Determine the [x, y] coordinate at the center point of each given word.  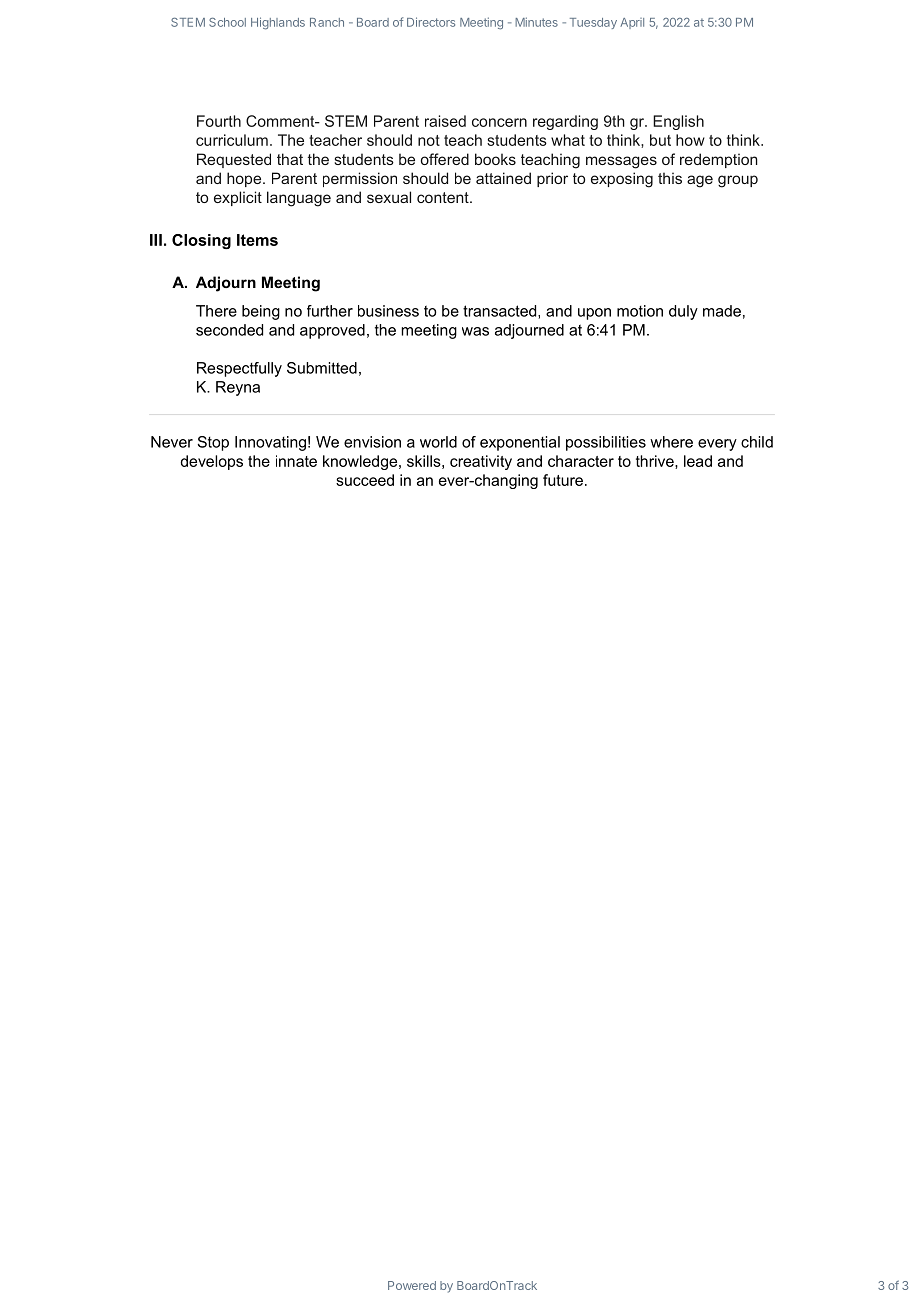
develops [212, 462]
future [563, 480]
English [678, 122]
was [475, 331]
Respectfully [239, 369]
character [581, 461]
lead [698, 461]
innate [296, 461]
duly [683, 312]
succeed [365, 480]
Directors [431, 22]
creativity [481, 462]
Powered [412, 1285]
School [227, 22]
